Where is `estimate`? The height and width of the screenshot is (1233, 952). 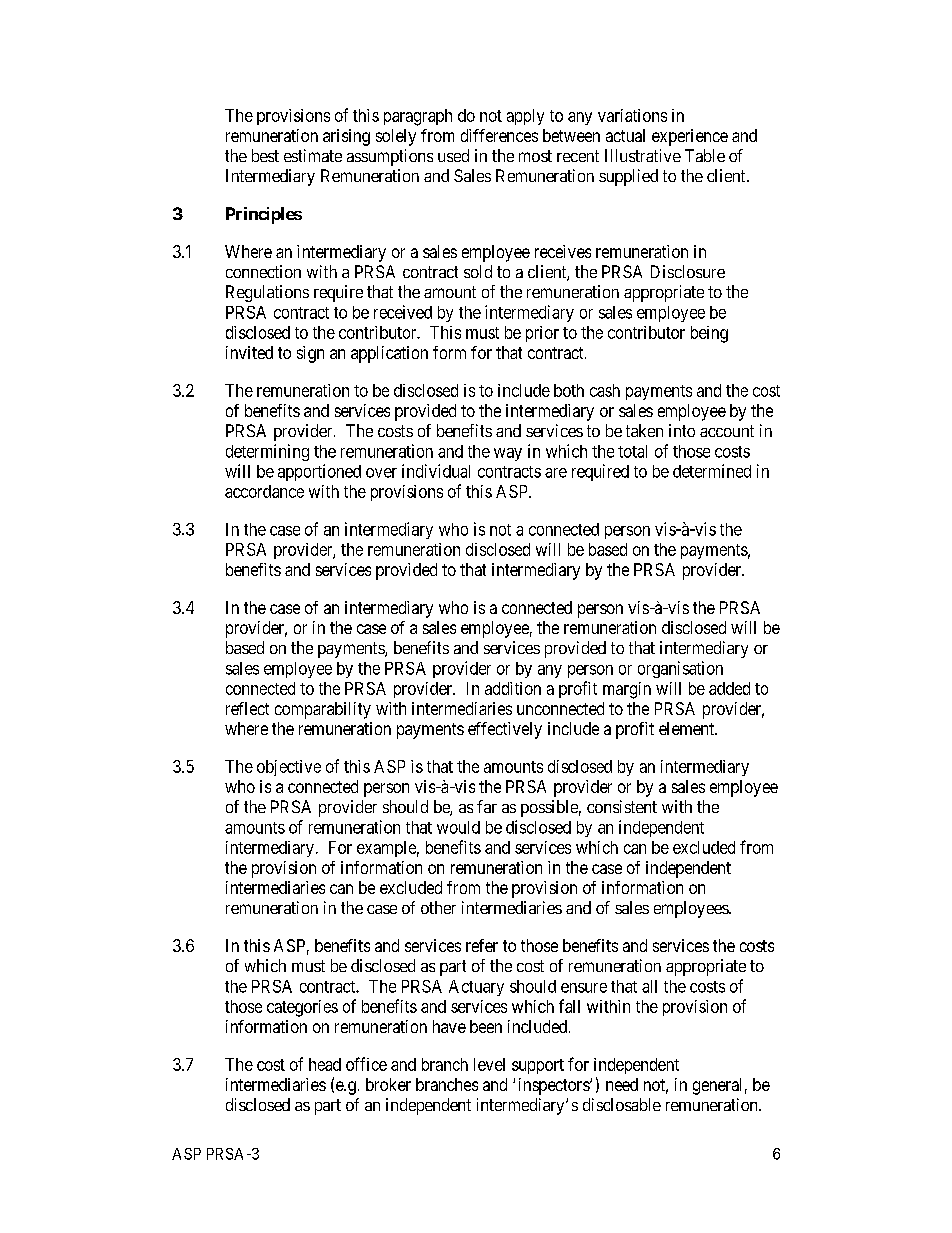
estimate is located at coordinates (313, 155).
